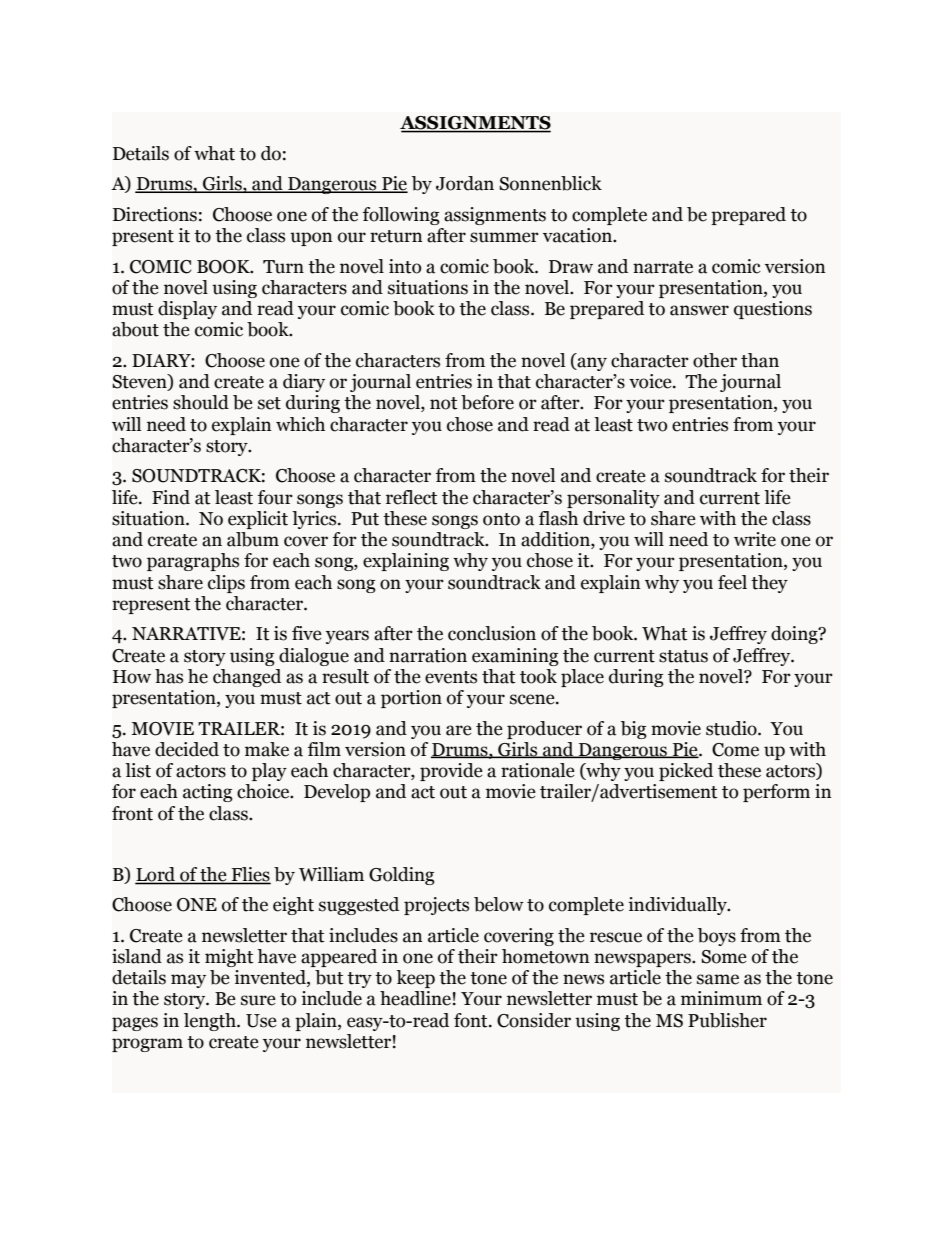 This page has width=952, height=1233. Describe the element at coordinates (211, 1022) in the page. I see `length` at that location.
